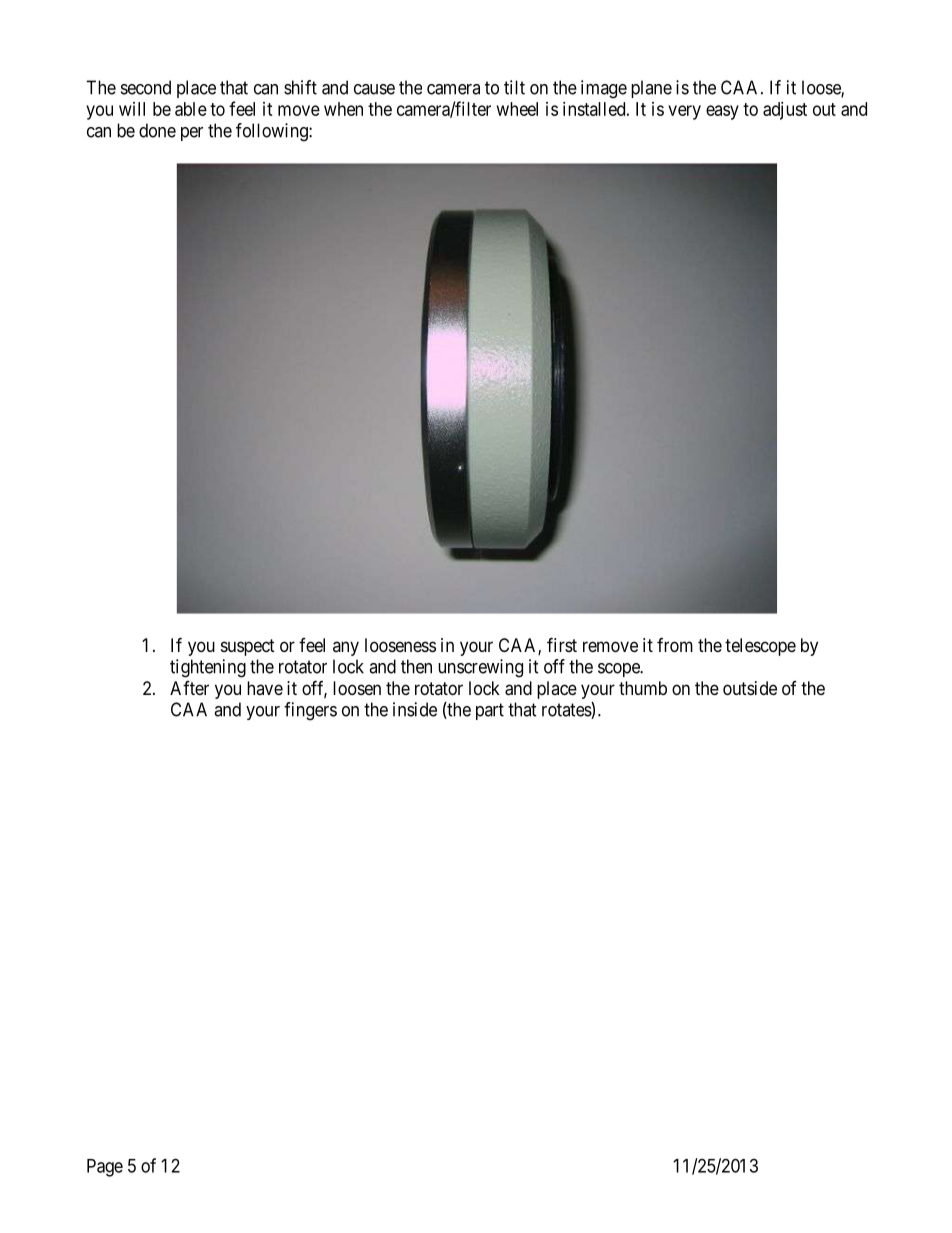 The image size is (952, 1233). Describe the element at coordinates (192, 134) in the screenshot. I see `per` at that location.
